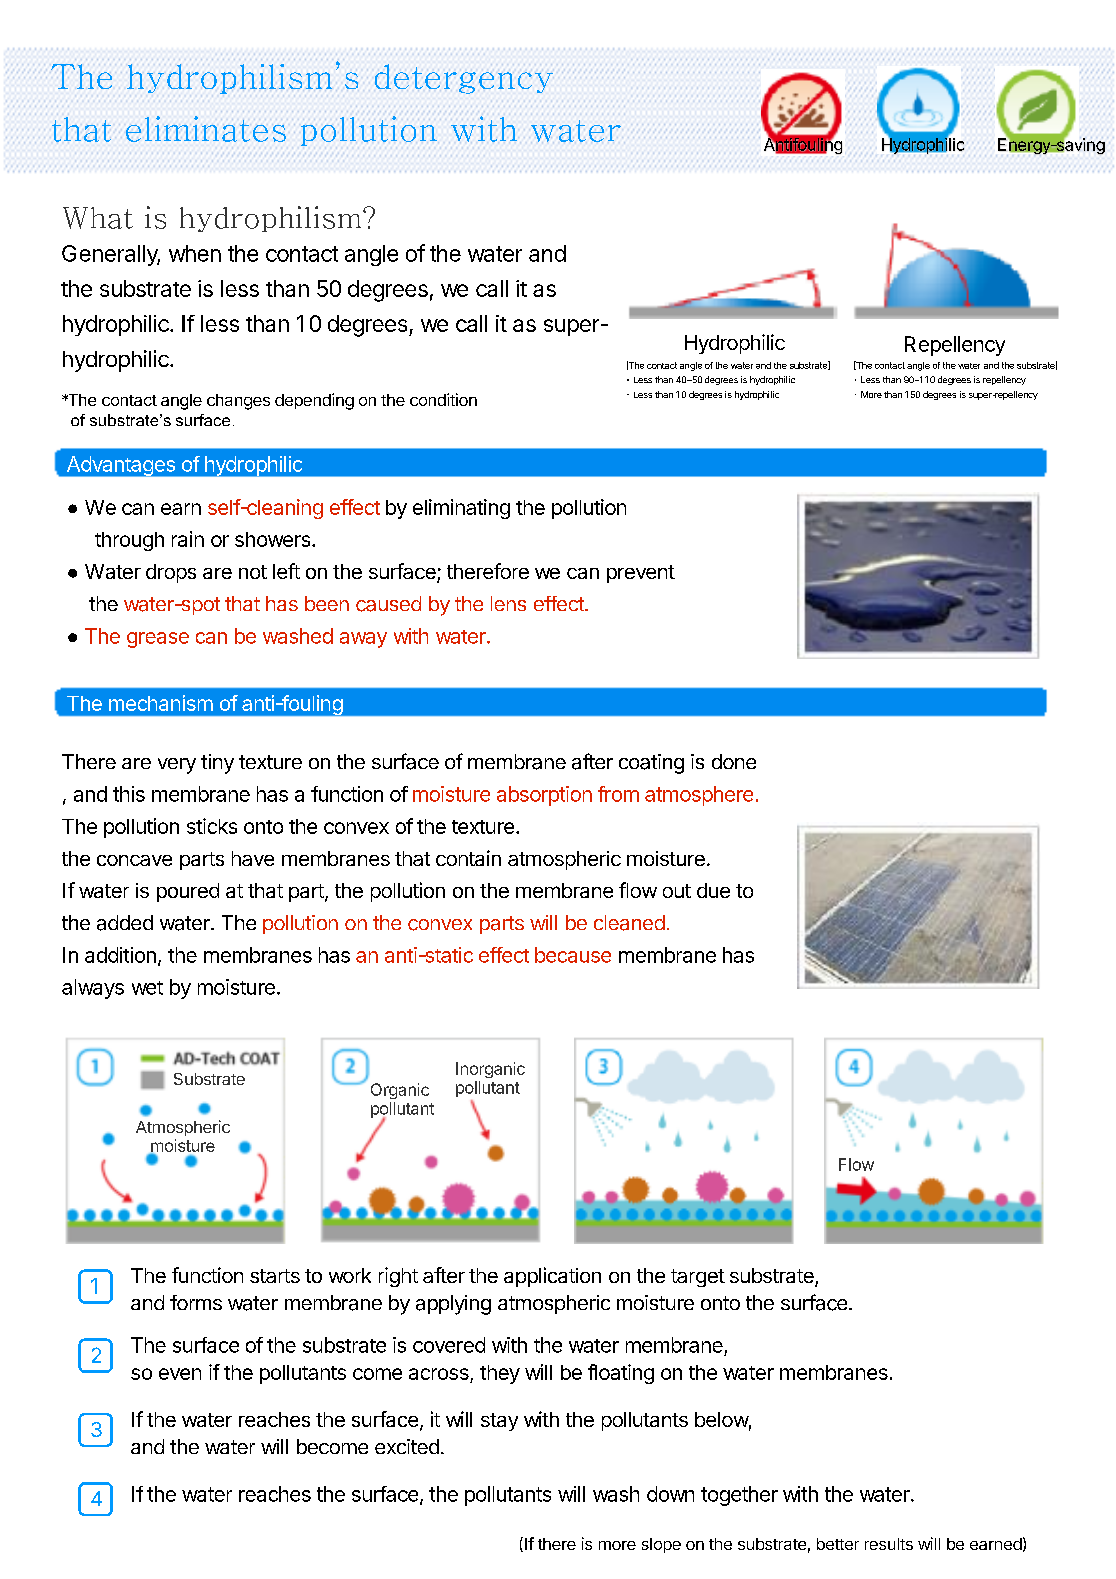  Describe the element at coordinates (713, 890) in the screenshot. I see `due` at that location.
